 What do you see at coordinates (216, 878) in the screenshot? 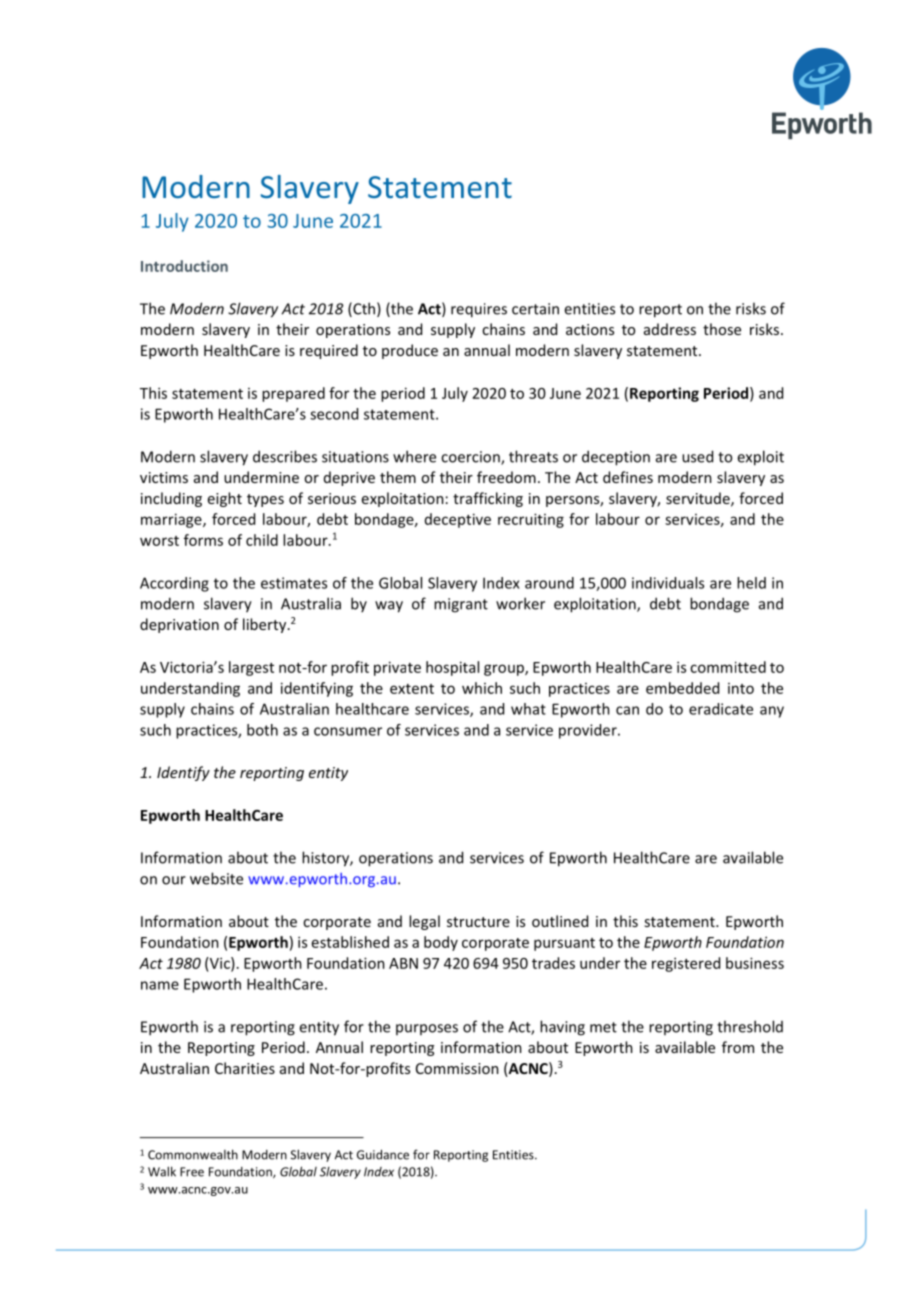
I see `website` at bounding box center [216, 878].
